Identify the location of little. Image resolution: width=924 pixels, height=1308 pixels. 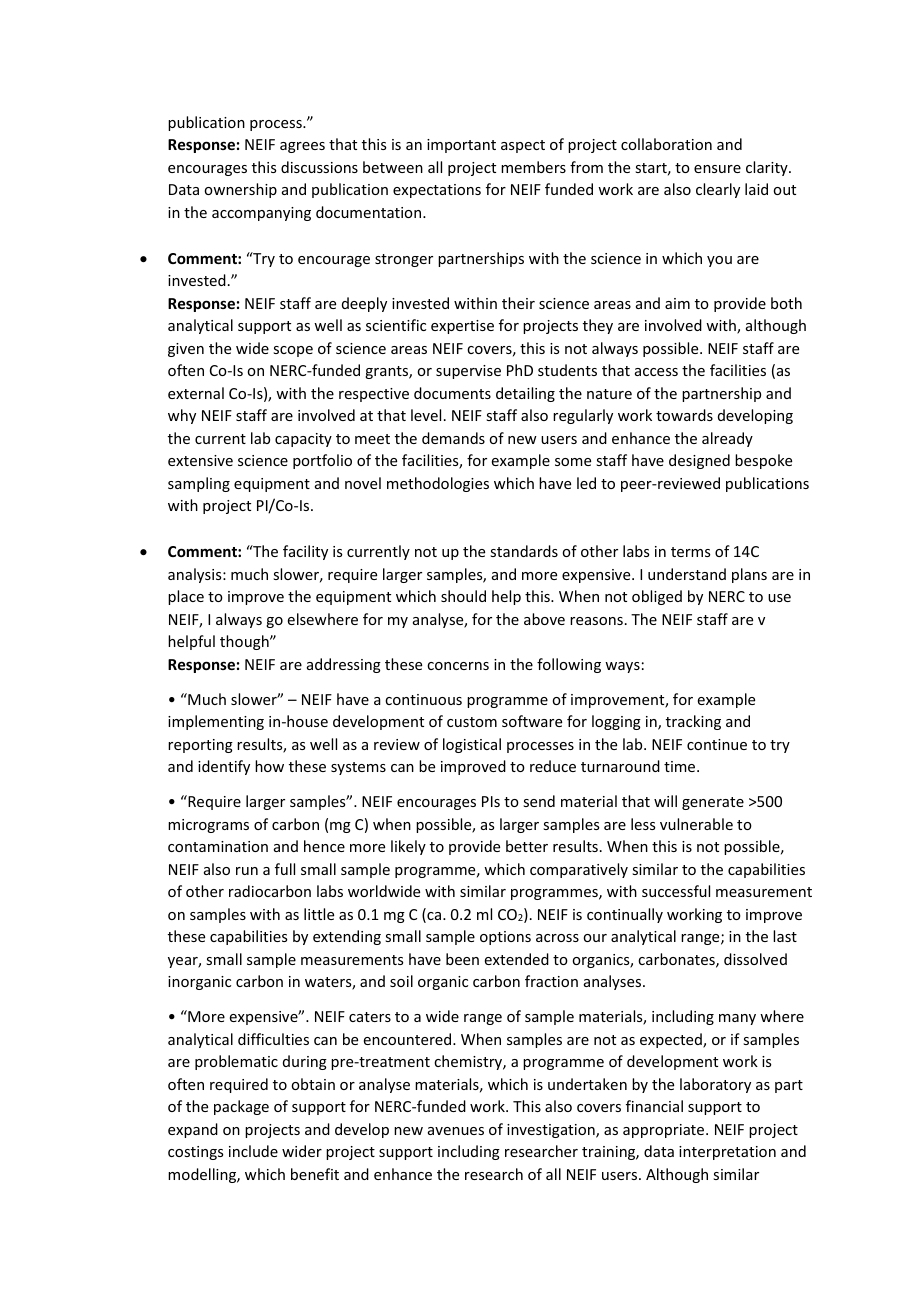
(319, 914).
